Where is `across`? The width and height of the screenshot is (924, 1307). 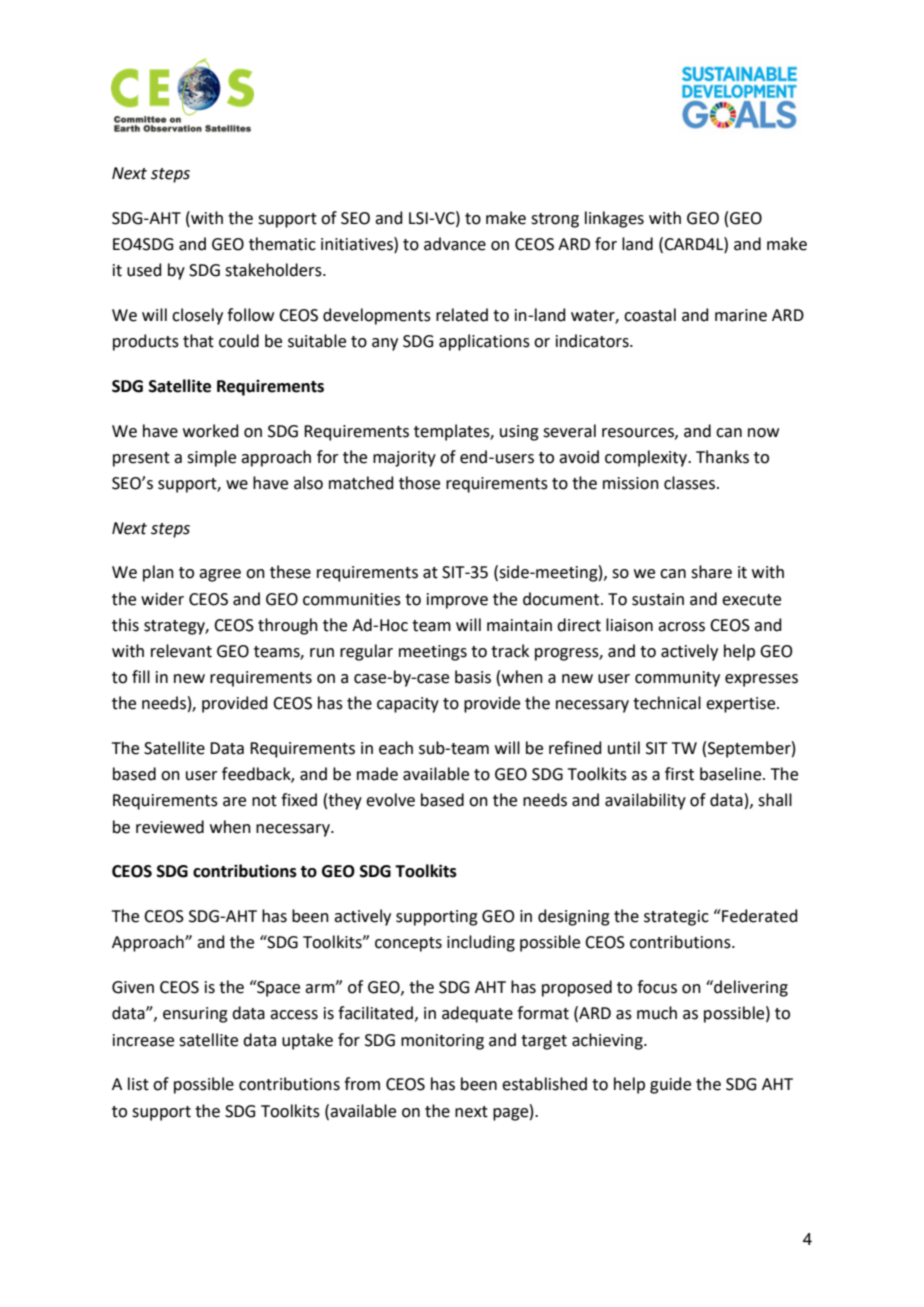 across is located at coordinates (681, 627).
